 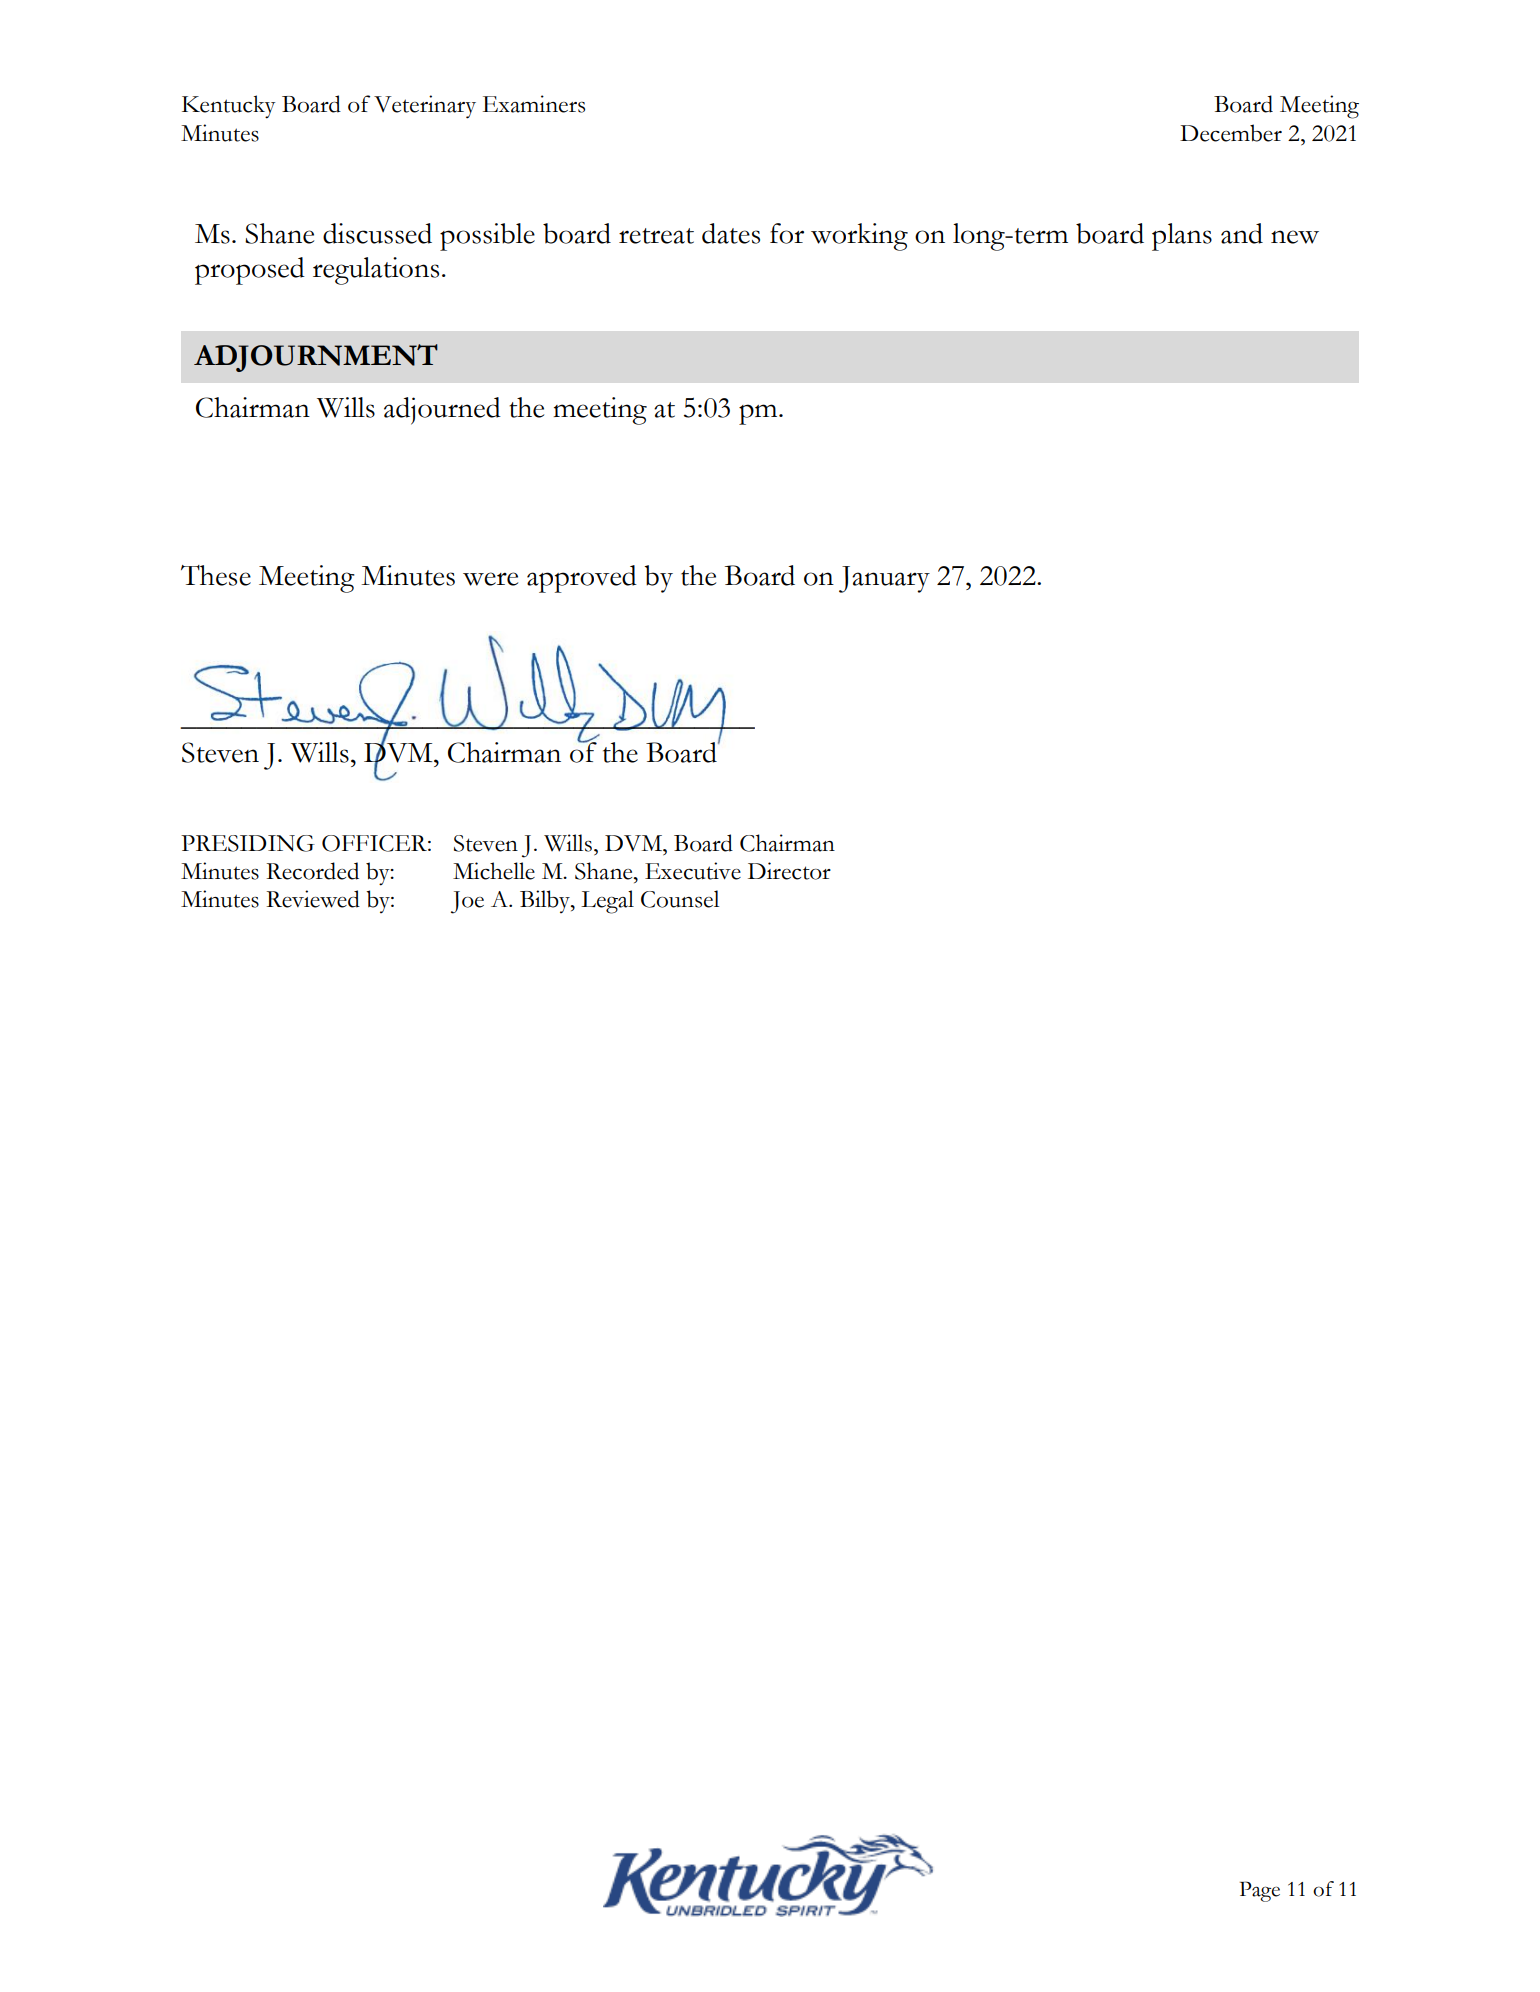 What do you see at coordinates (313, 899) in the screenshot?
I see `Reviewed` at bounding box center [313, 899].
